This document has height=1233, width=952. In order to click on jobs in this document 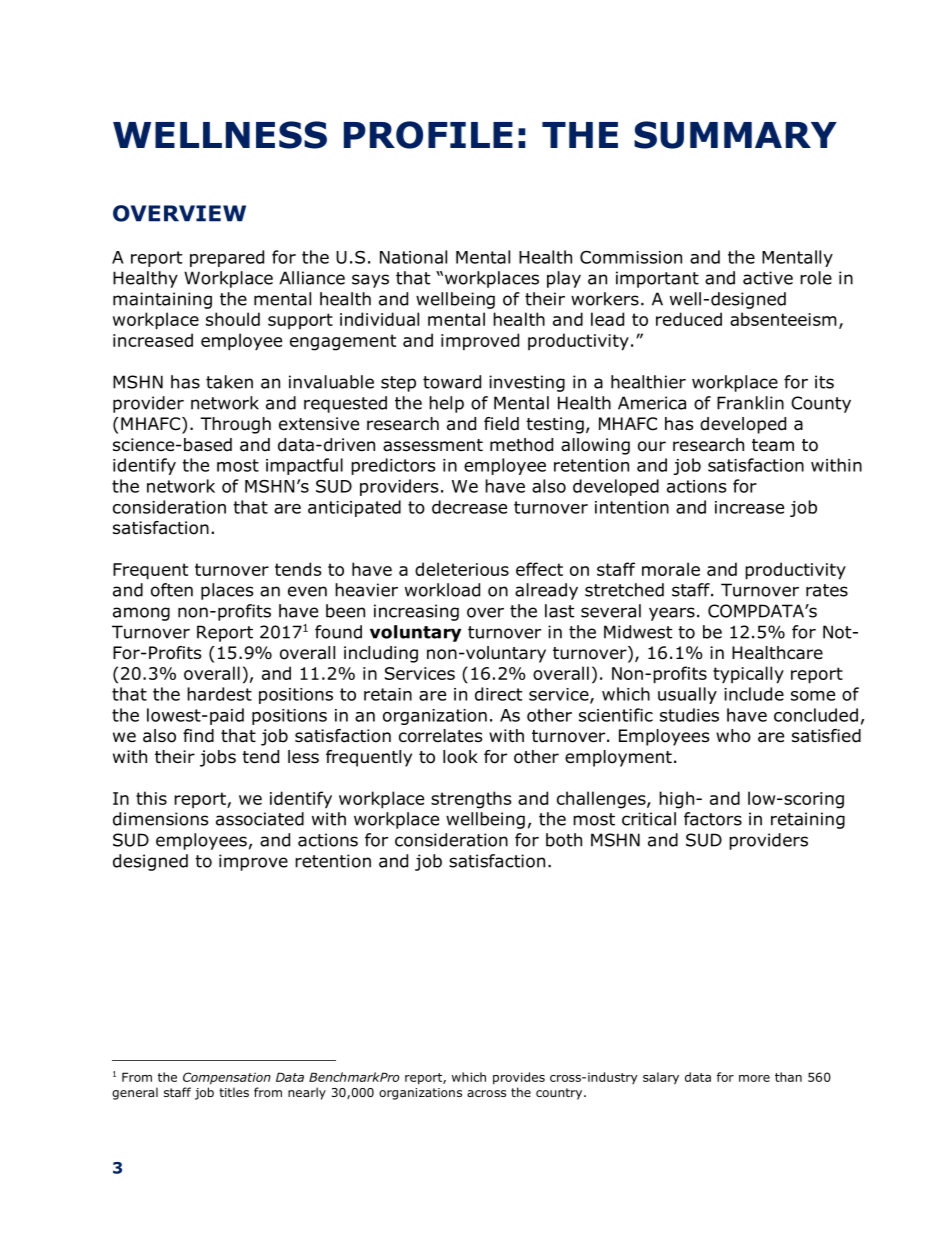, I will do `click(218, 758)`.
